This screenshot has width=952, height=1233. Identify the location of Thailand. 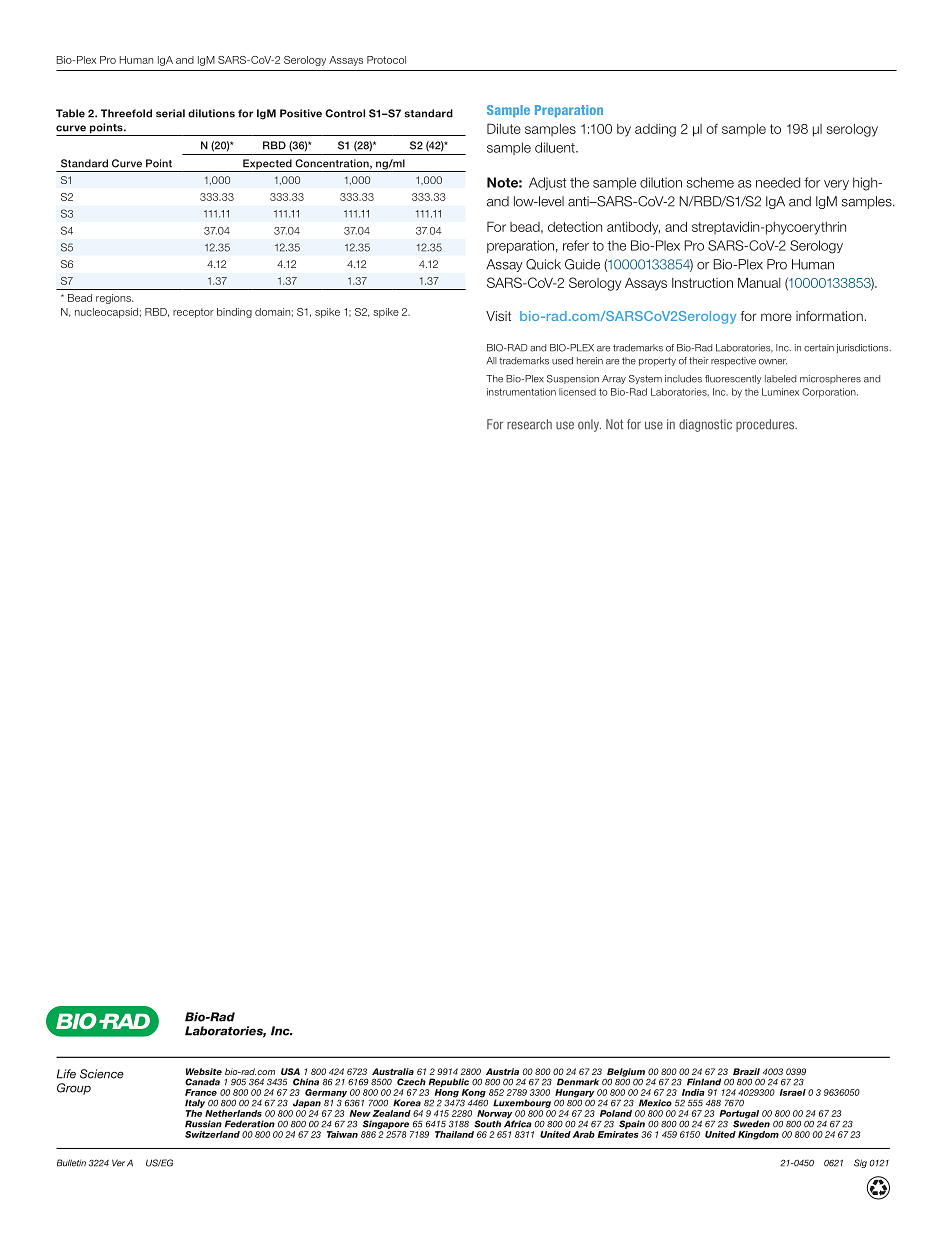
(454, 1134).
